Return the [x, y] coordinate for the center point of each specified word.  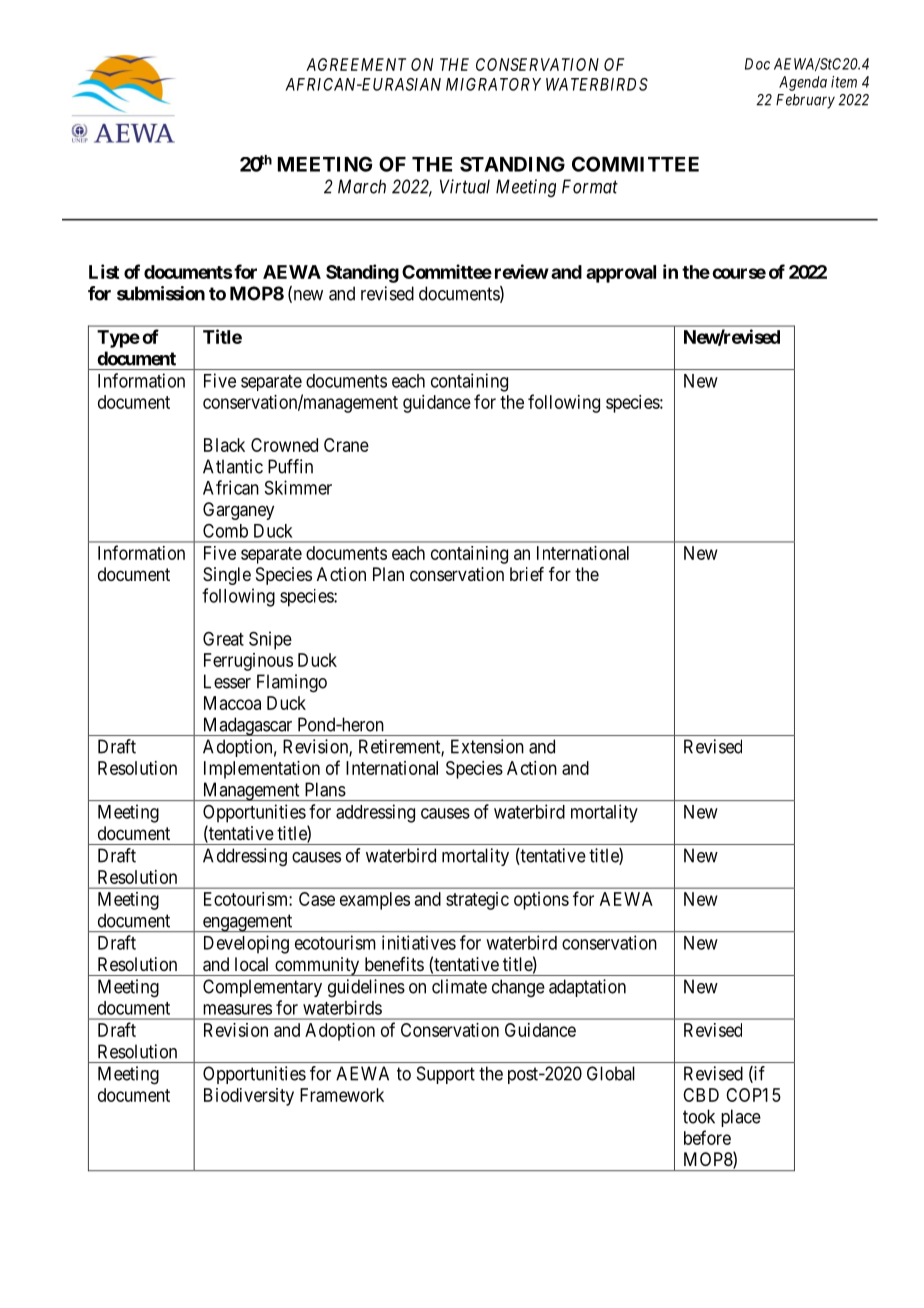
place [741, 1118]
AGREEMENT [356, 64]
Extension [487, 746]
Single [227, 576]
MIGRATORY [493, 84]
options [541, 901]
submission [161, 293]
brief [527, 574]
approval [621, 274]
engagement [247, 923]
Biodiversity [249, 1097]
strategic [477, 901]
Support [446, 1075]
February [805, 101]
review [522, 271]
